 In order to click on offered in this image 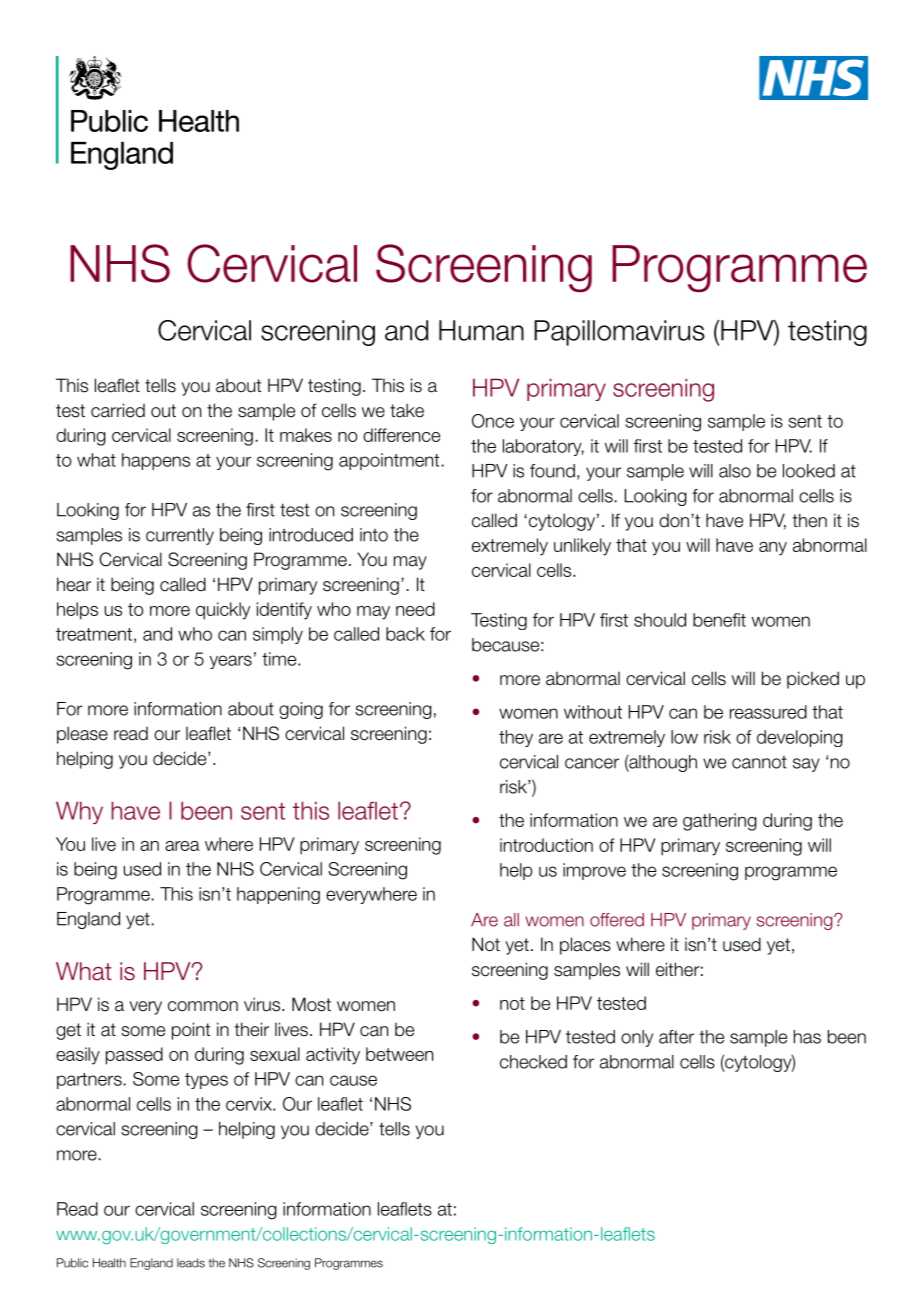, I will do `click(617, 920)`.
